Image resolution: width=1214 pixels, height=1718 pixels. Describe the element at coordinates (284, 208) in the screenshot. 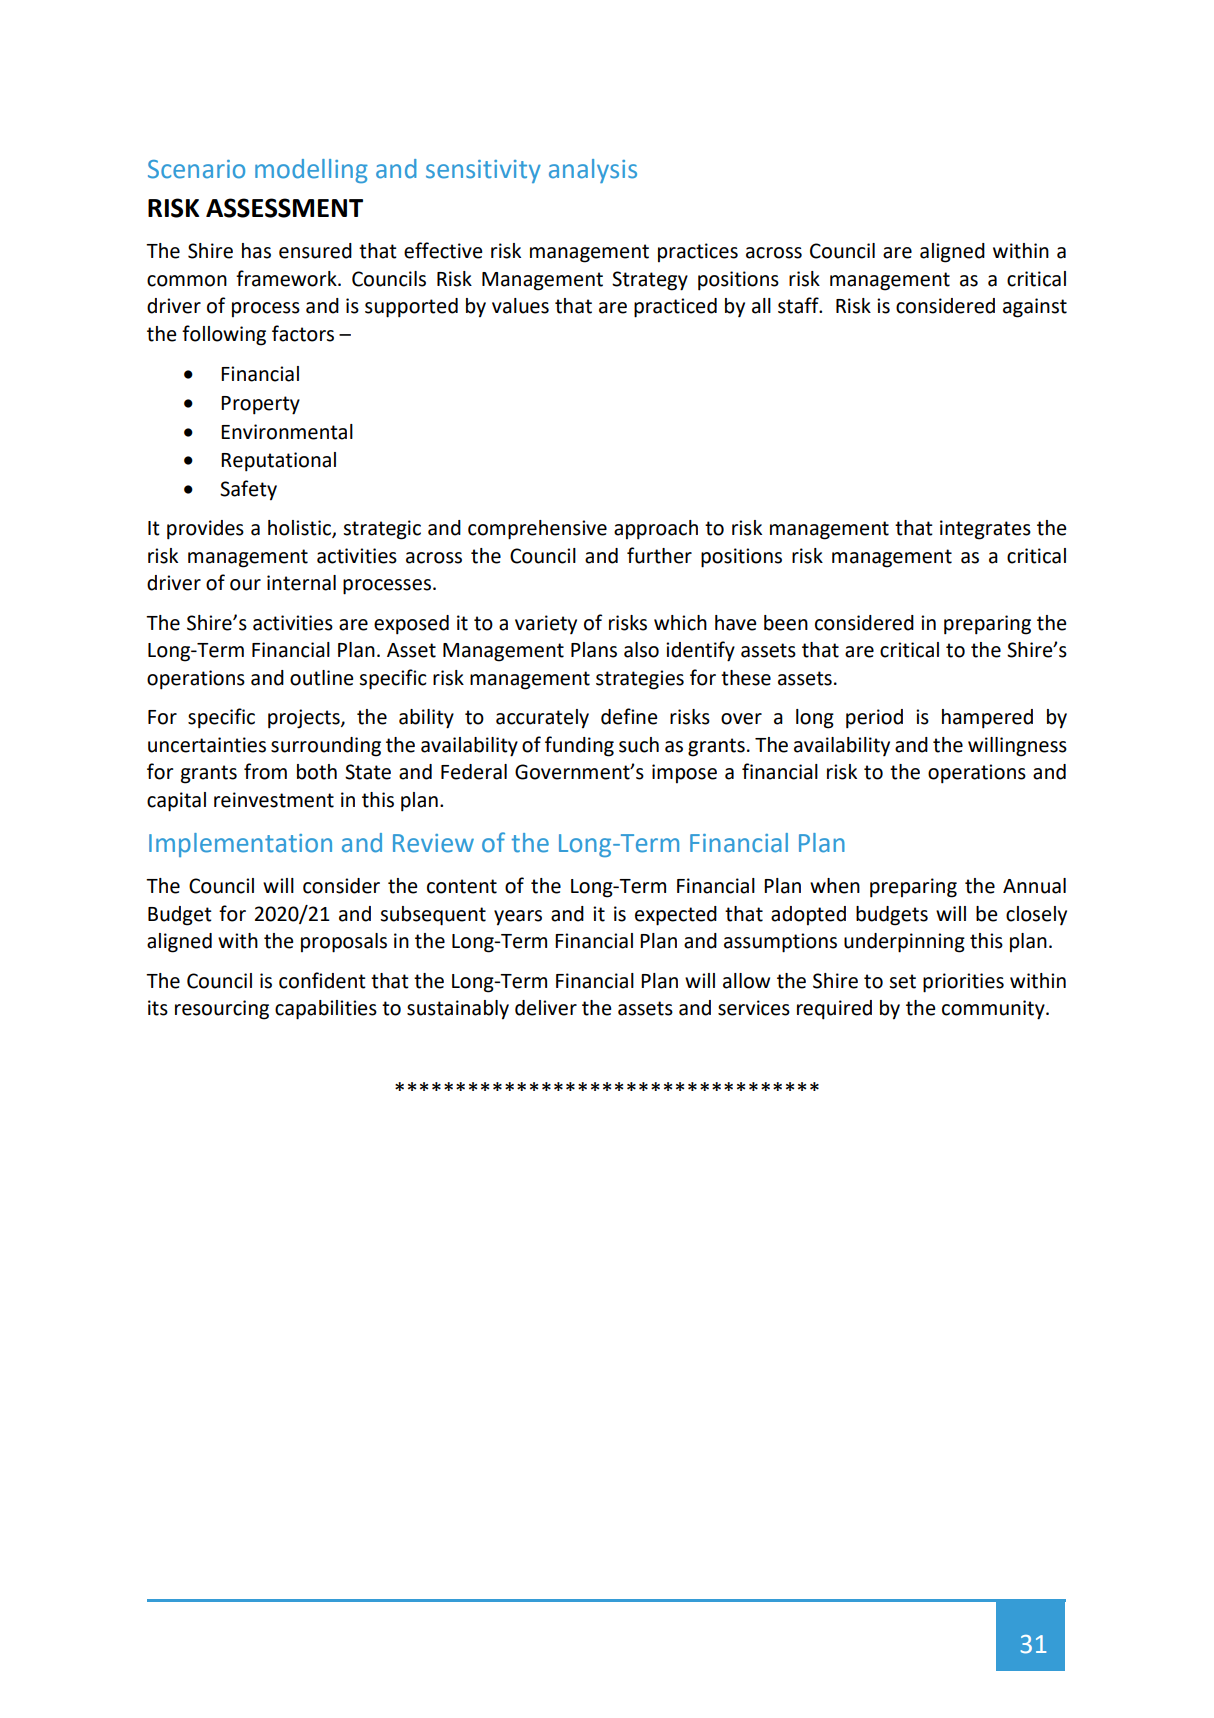

I see `ASSESSMENT` at that location.
